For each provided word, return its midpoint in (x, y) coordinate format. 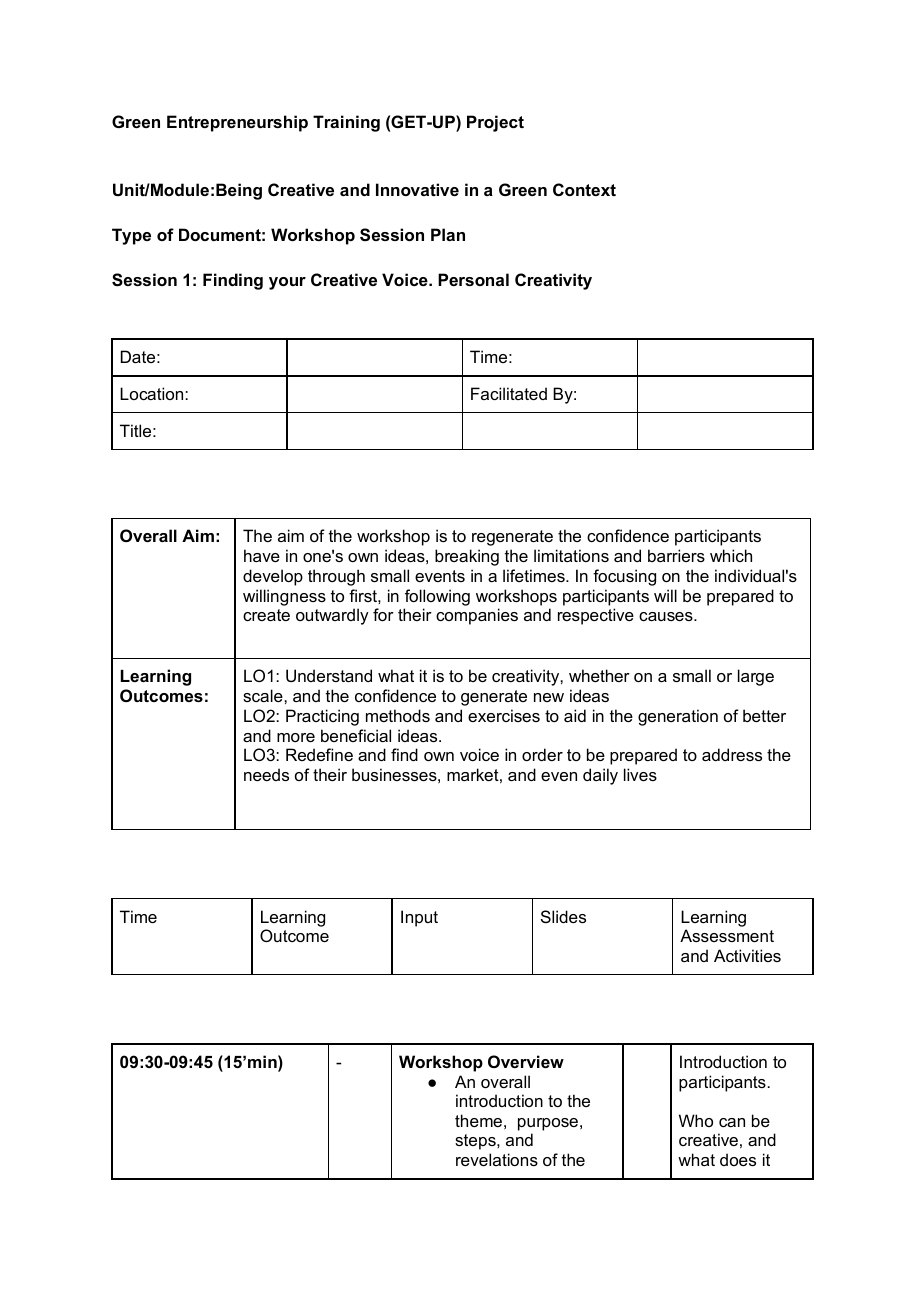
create (266, 615)
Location (153, 393)
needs (266, 774)
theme (478, 1120)
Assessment (727, 935)
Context (584, 189)
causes (667, 616)
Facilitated (509, 393)
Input (419, 918)
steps (476, 1142)
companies (477, 616)
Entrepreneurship (237, 123)
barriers (676, 555)
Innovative (417, 189)
